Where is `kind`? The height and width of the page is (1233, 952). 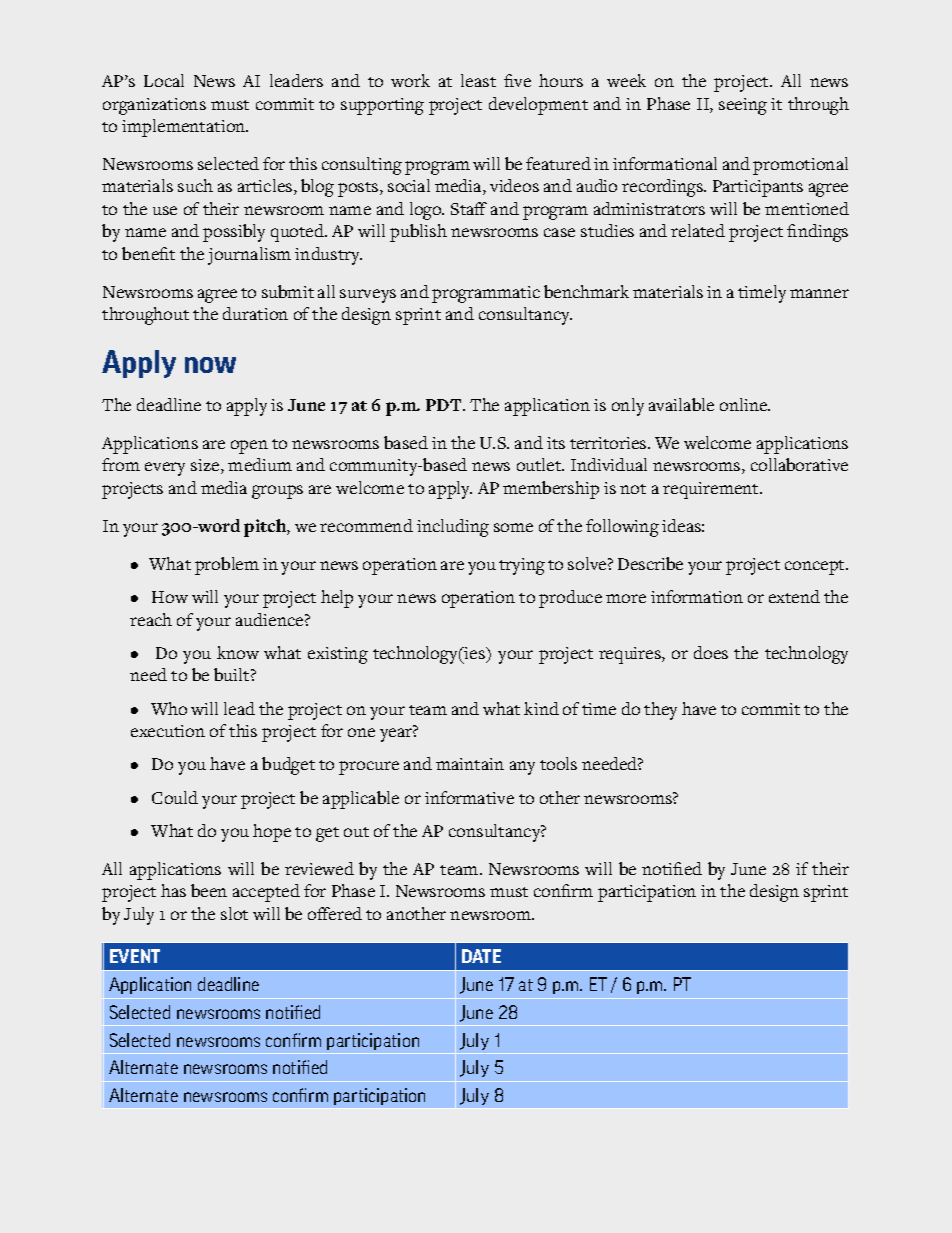 kind is located at coordinates (541, 708).
